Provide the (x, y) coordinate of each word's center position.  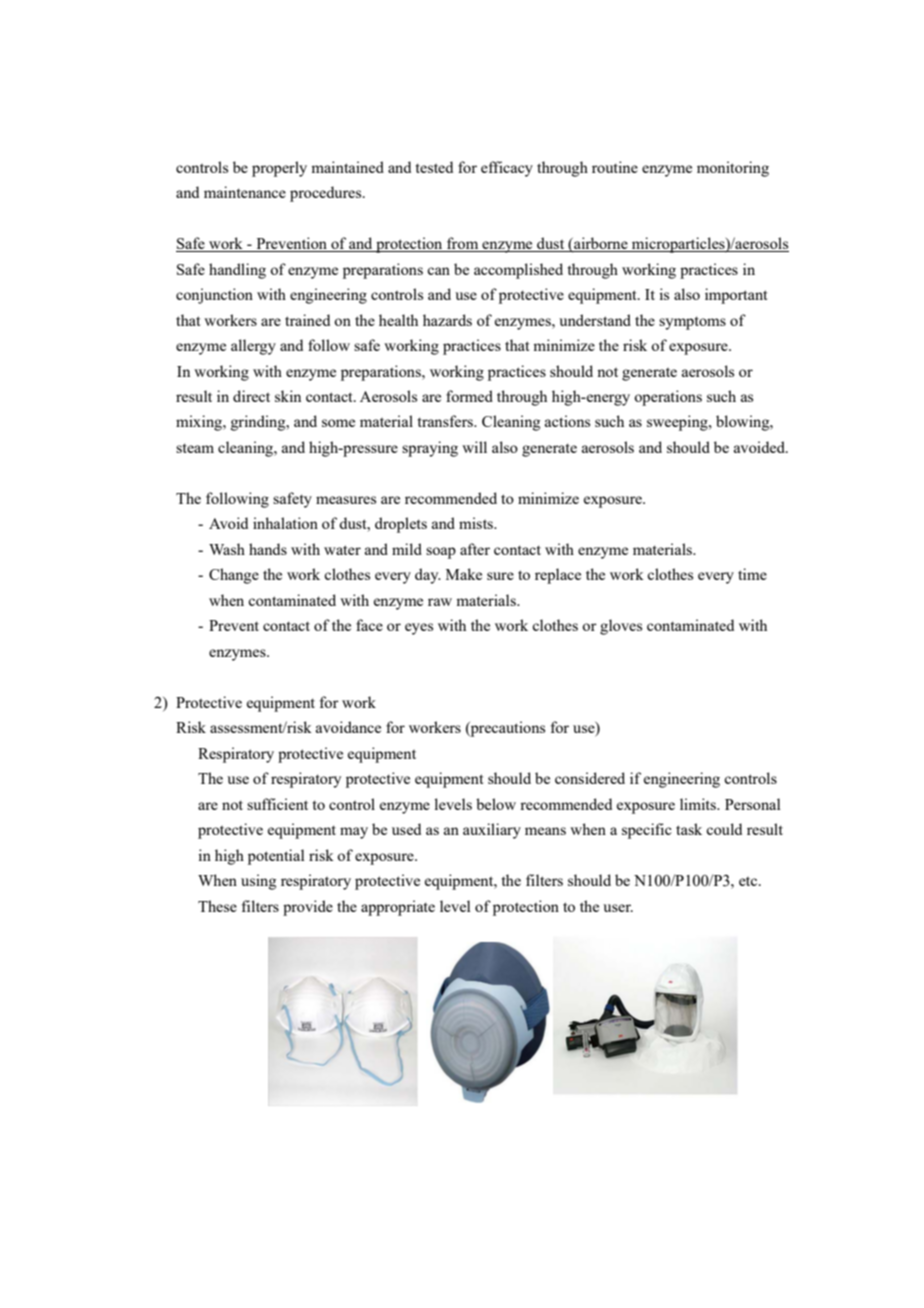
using (258, 882)
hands (268, 549)
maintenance (245, 192)
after (475, 549)
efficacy (507, 169)
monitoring (733, 169)
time (752, 574)
